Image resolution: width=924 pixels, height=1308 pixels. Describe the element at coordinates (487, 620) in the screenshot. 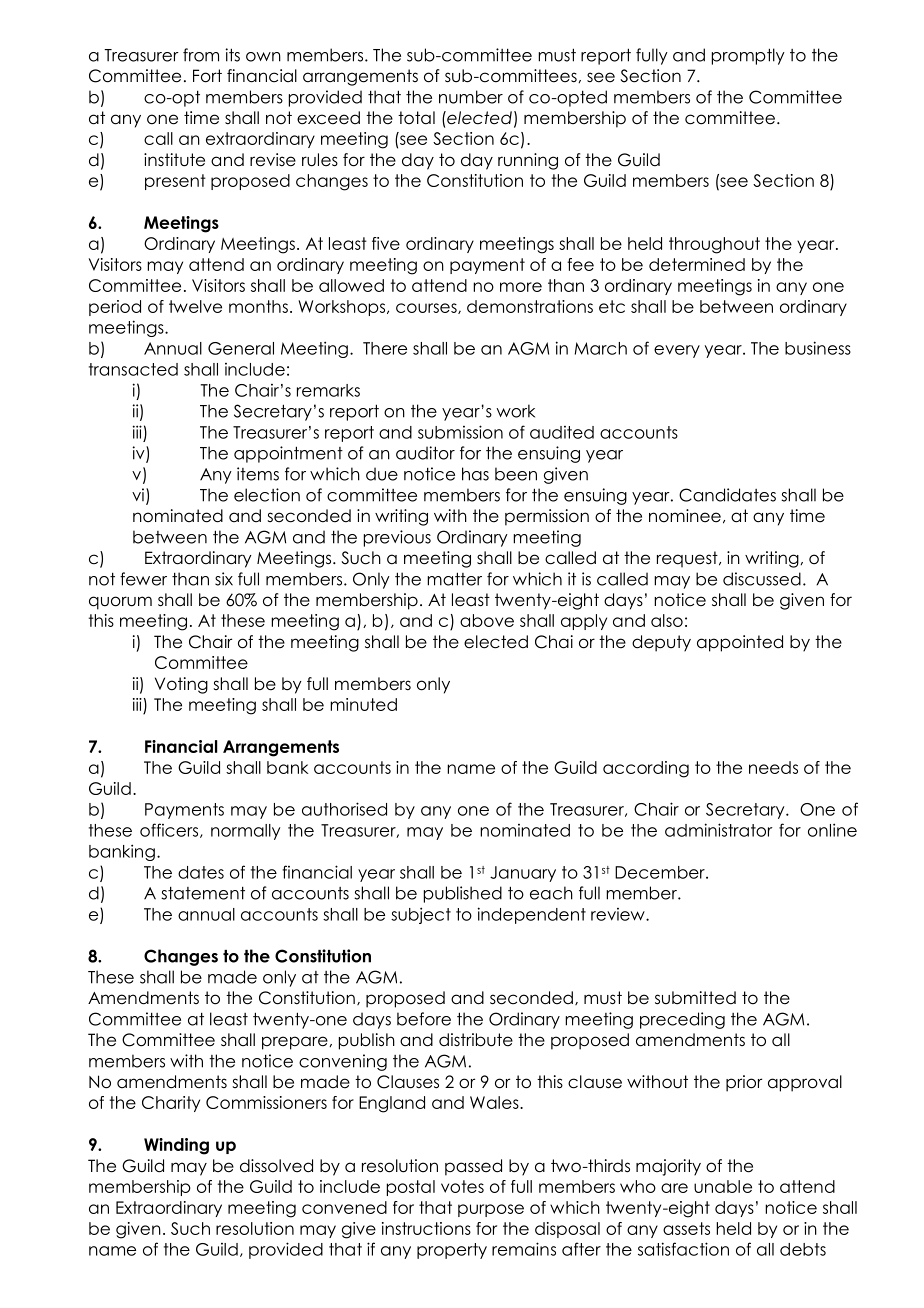

I see `above` at that location.
